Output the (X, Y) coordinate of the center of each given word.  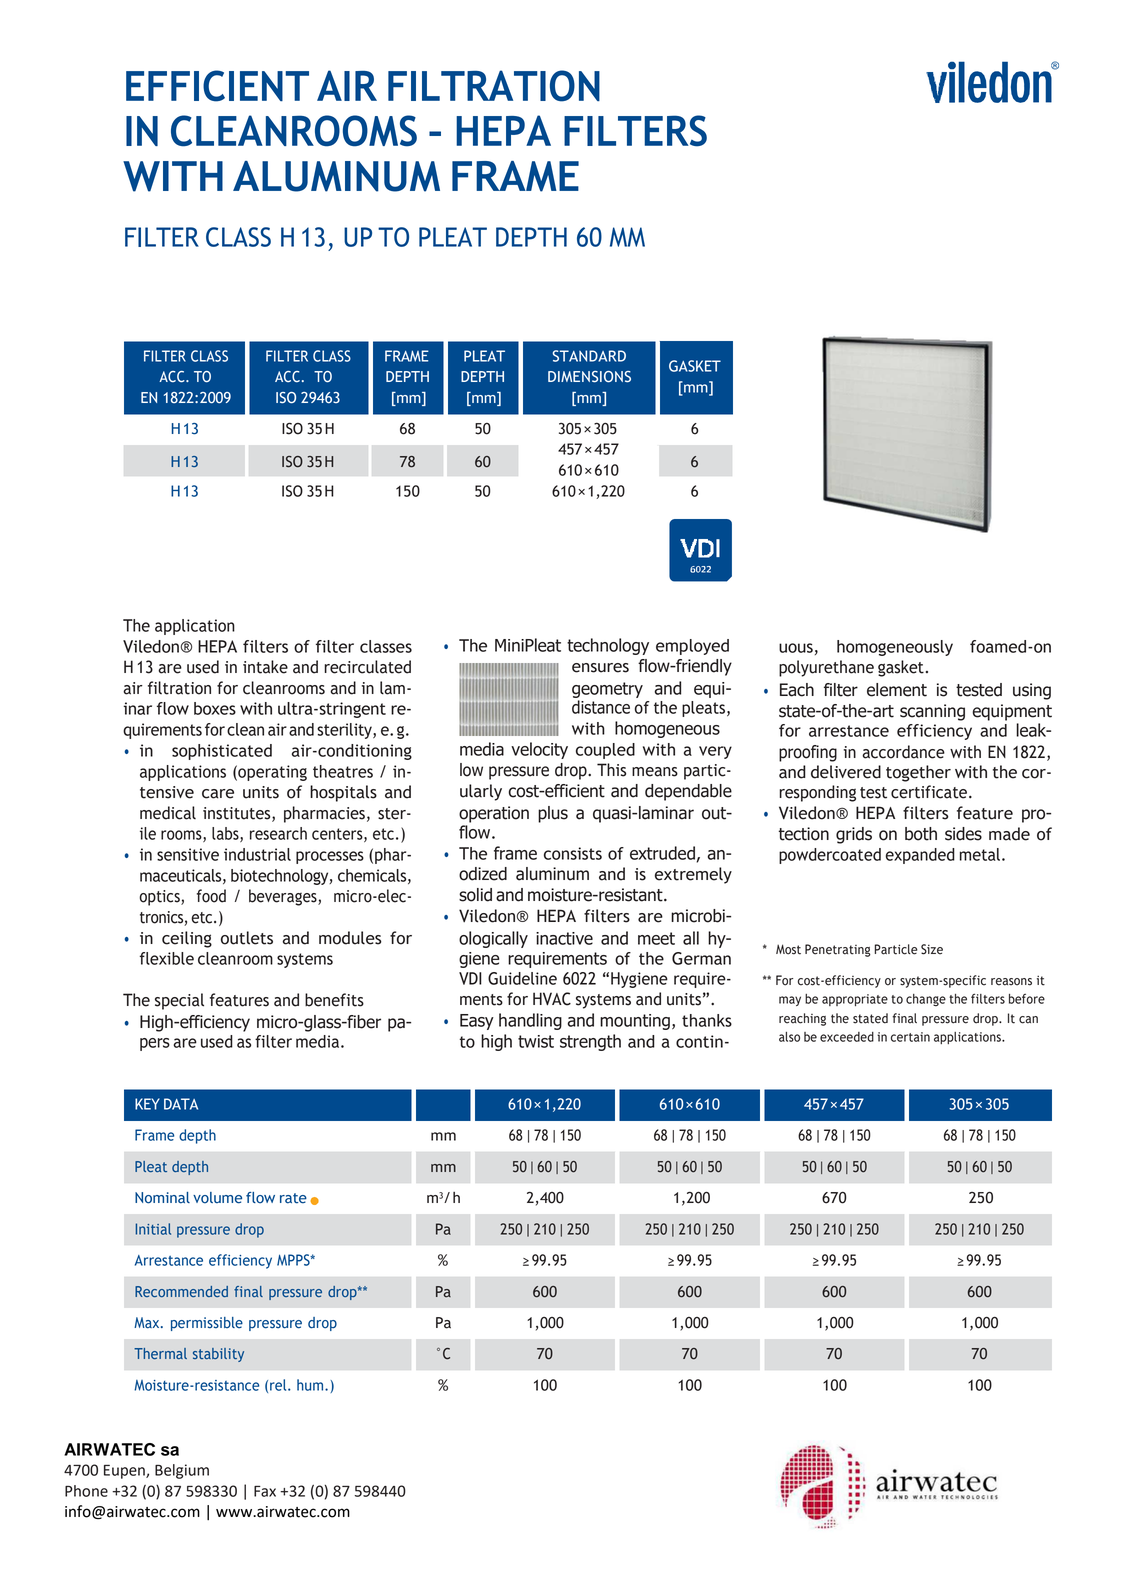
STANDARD (589, 356)
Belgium (182, 1471)
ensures (600, 668)
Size (932, 949)
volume (217, 1198)
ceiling (187, 939)
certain (910, 1037)
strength (590, 1042)
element (897, 690)
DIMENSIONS (589, 377)
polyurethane (826, 668)
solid (475, 895)
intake (265, 667)
